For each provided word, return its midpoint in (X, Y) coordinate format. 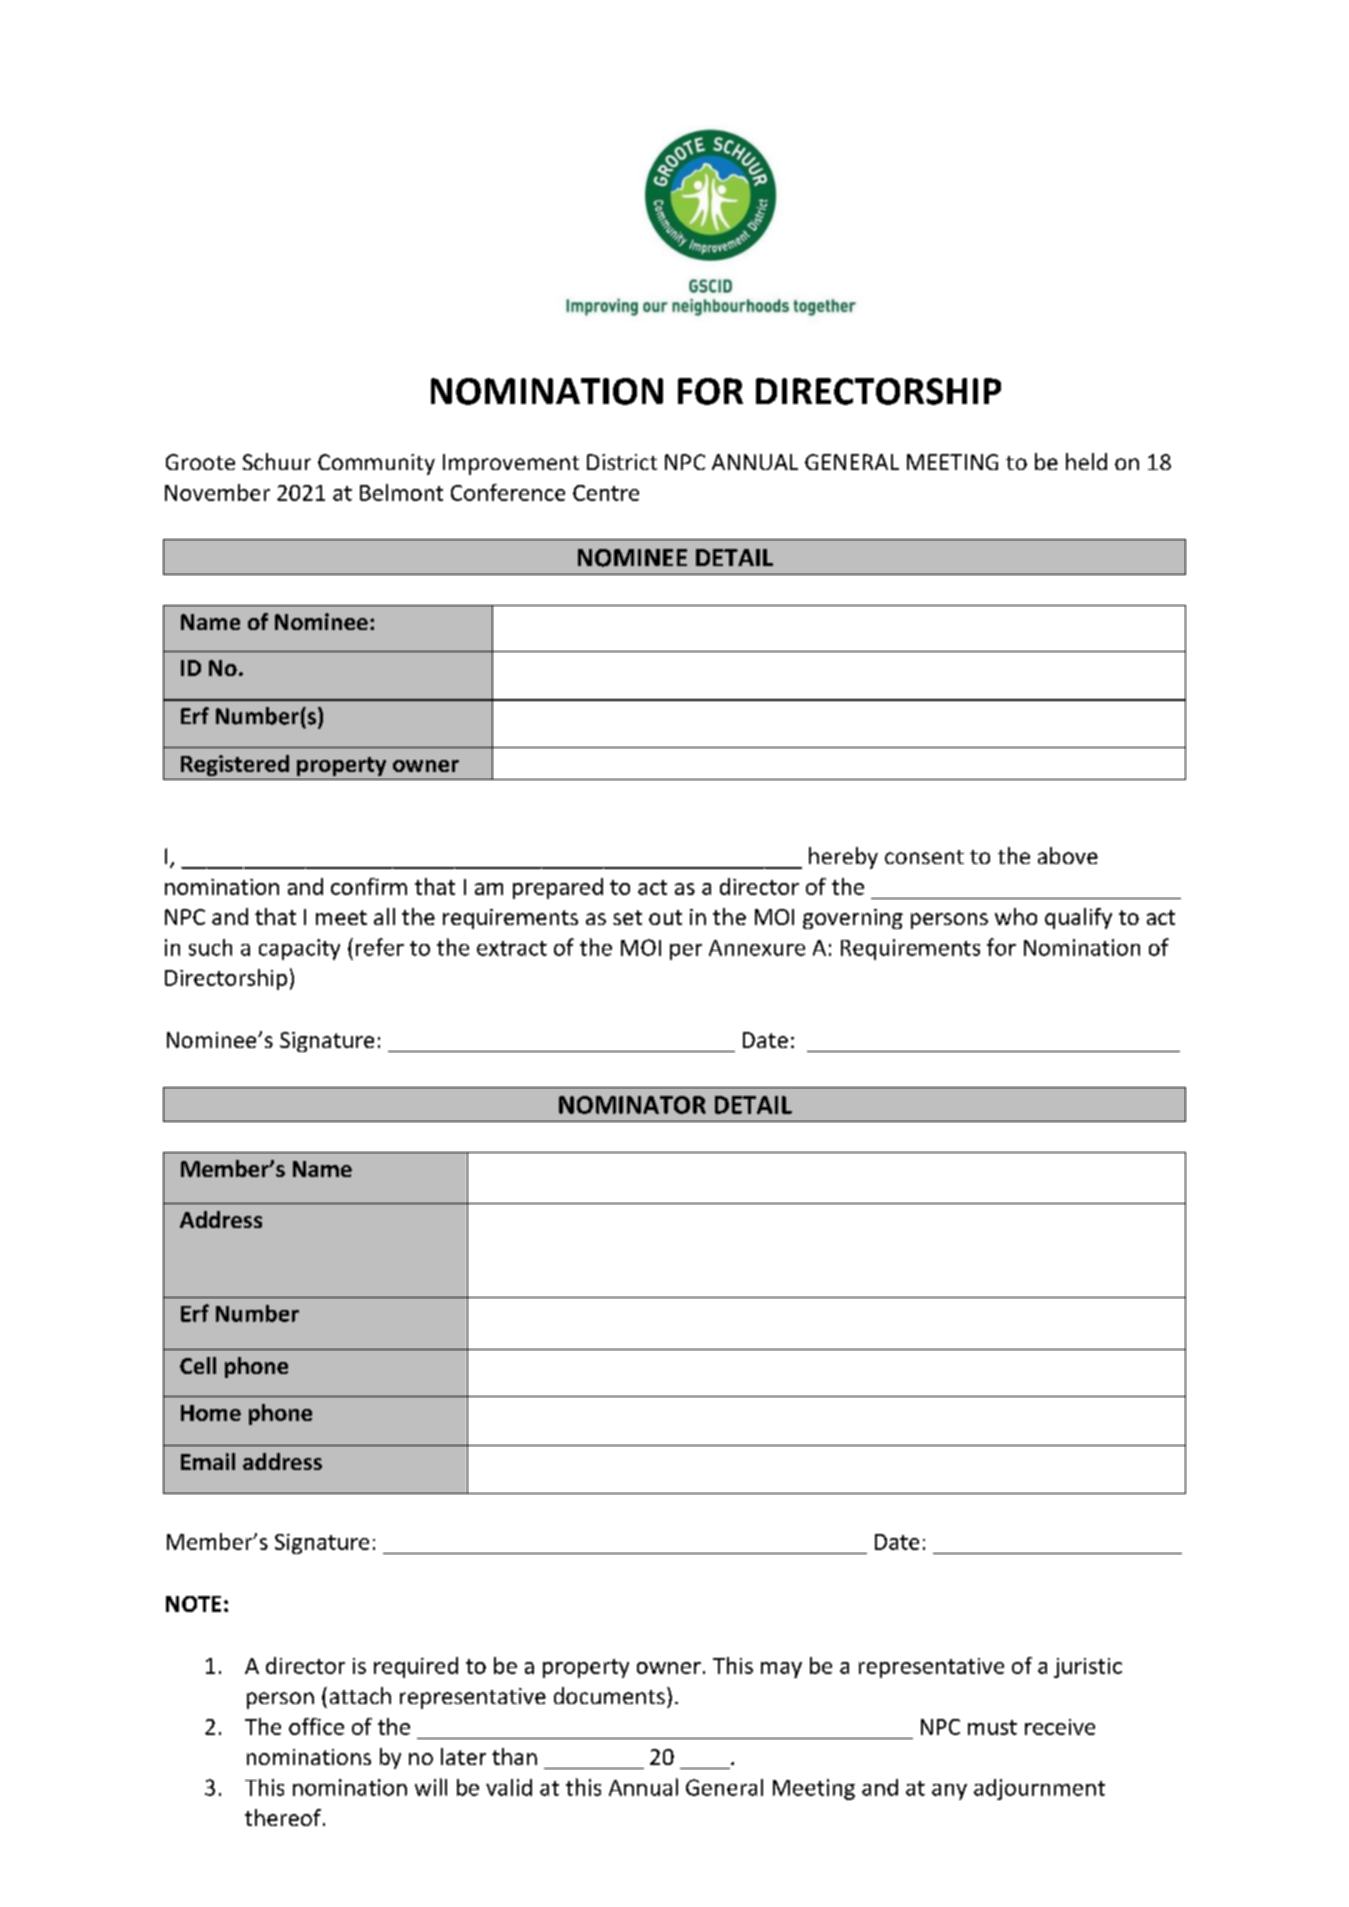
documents (609, 1695)
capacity (299, 949)
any (949, 1792)
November (217, 492)
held (1086, 461)
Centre (606, 493)
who (1016, 916)
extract (512, 948)
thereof (283, 1817)
